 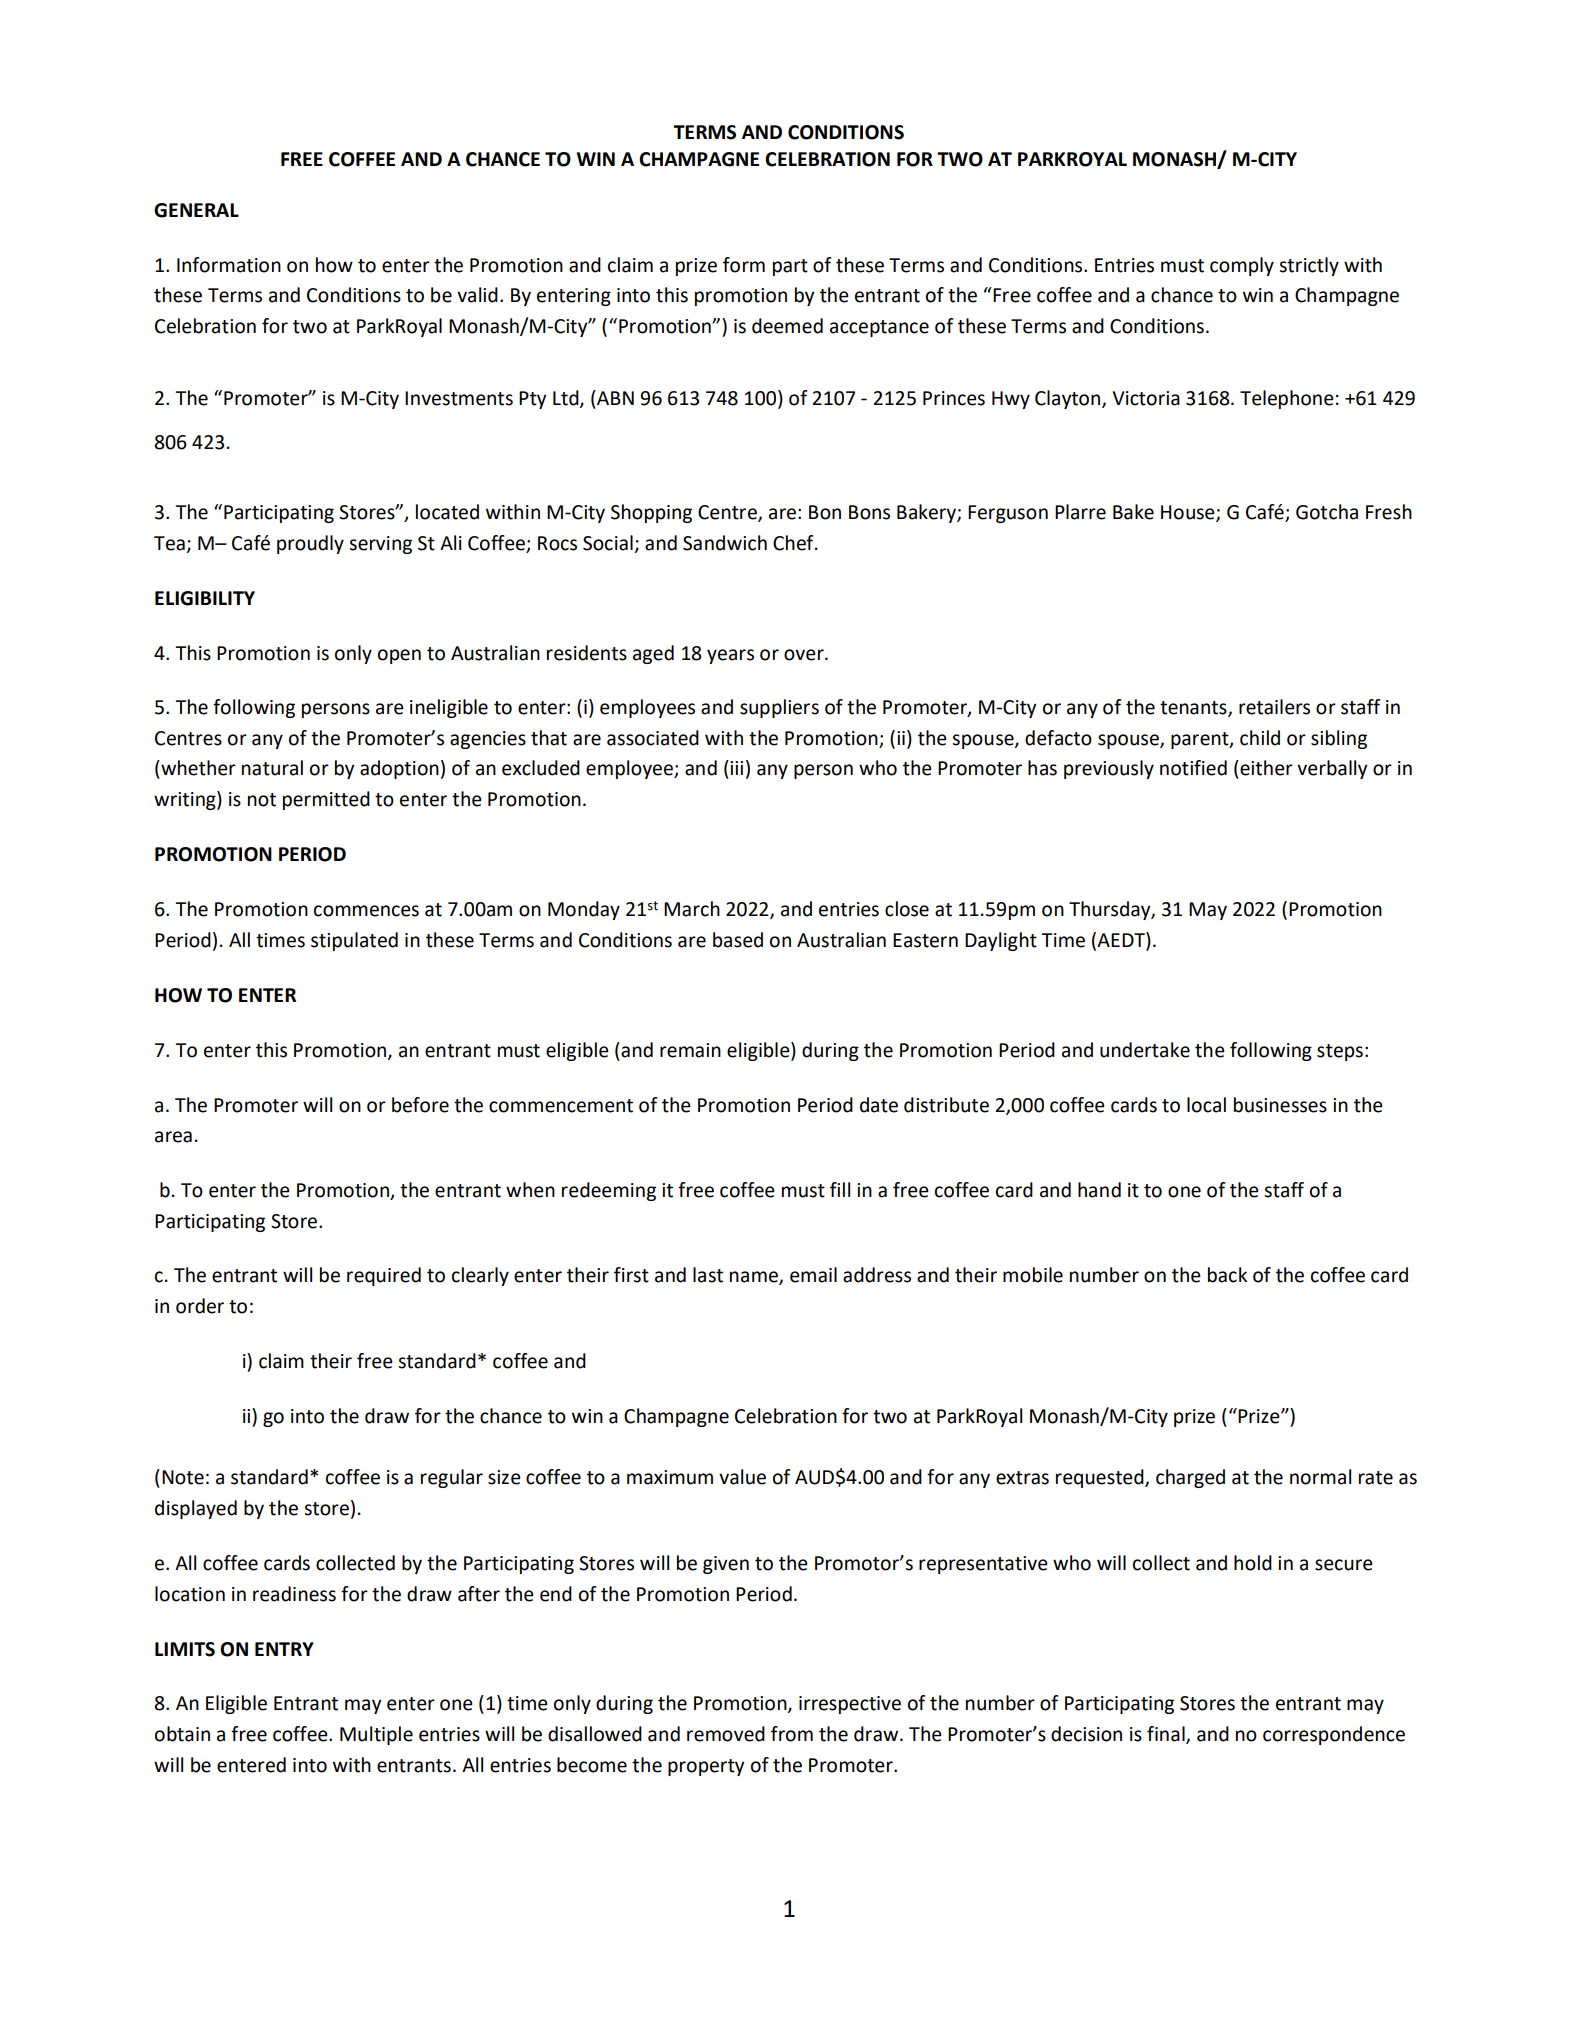 I want to click on deemed, so click(x=787, y=326).
